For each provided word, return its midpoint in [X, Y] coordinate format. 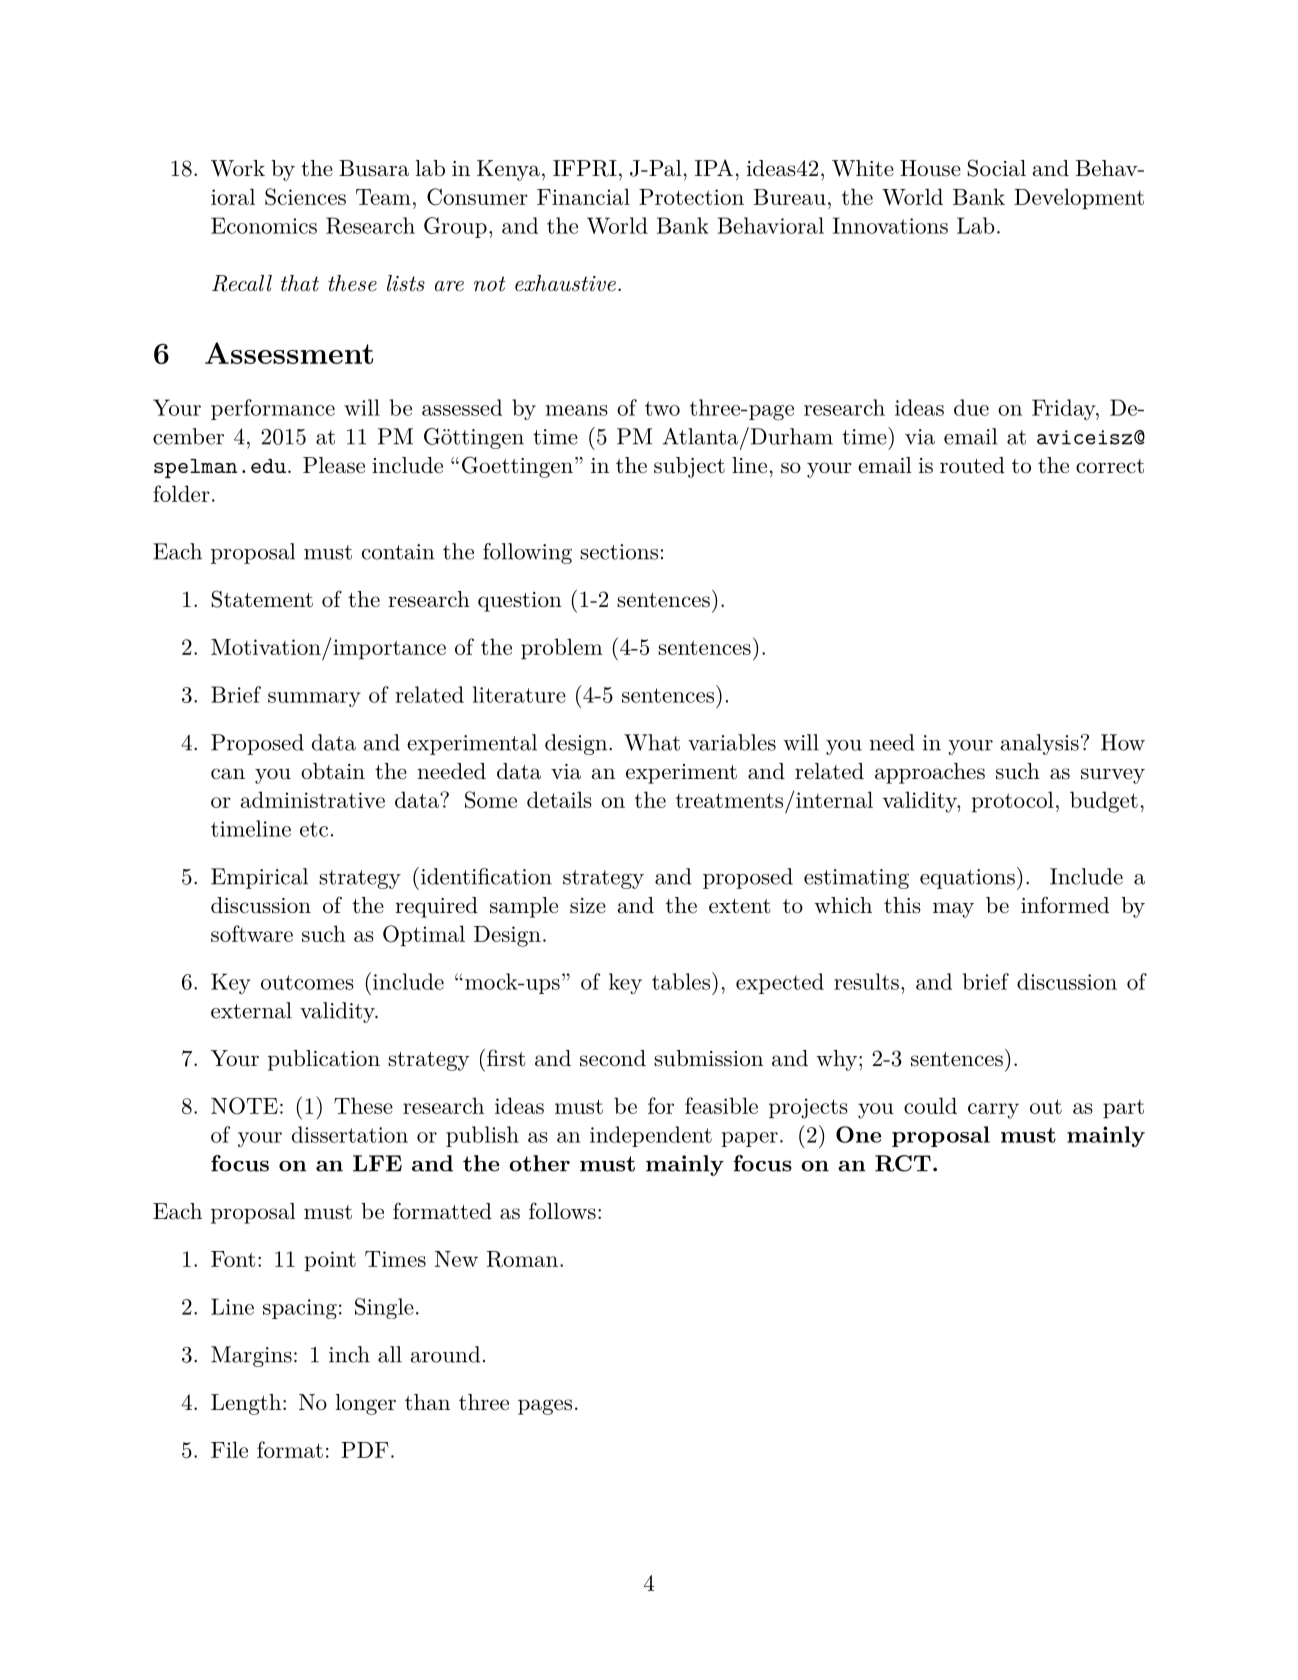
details [559, 799]
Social [996, 168]
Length [246, 1404]
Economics [264, 225]
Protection [691, 197]
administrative [312, 799]
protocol [1013, 802]
